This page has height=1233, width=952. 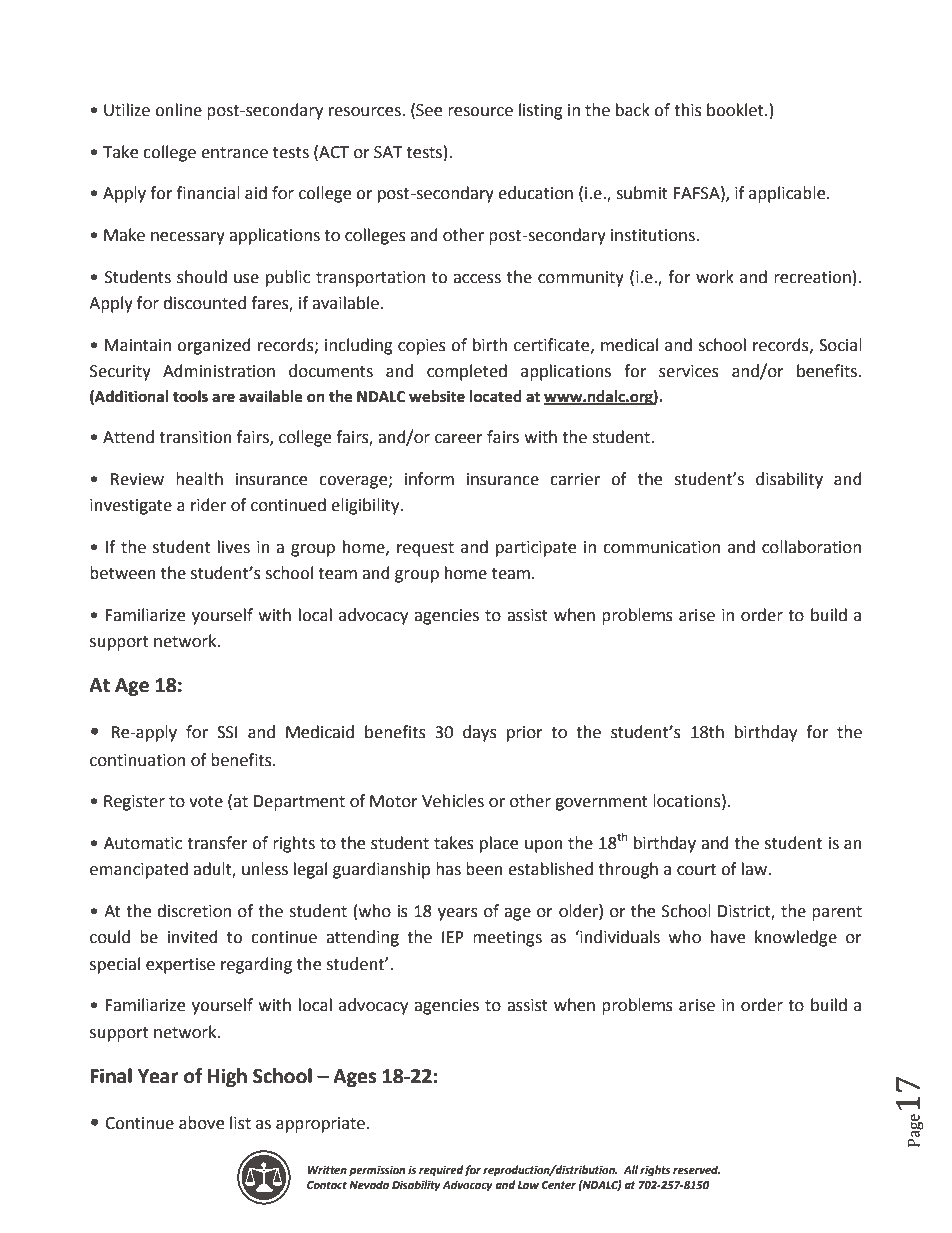 What do you see at coordinates (234, 153) in the page?
I see `entrance` at bounding box center [234, 153].
